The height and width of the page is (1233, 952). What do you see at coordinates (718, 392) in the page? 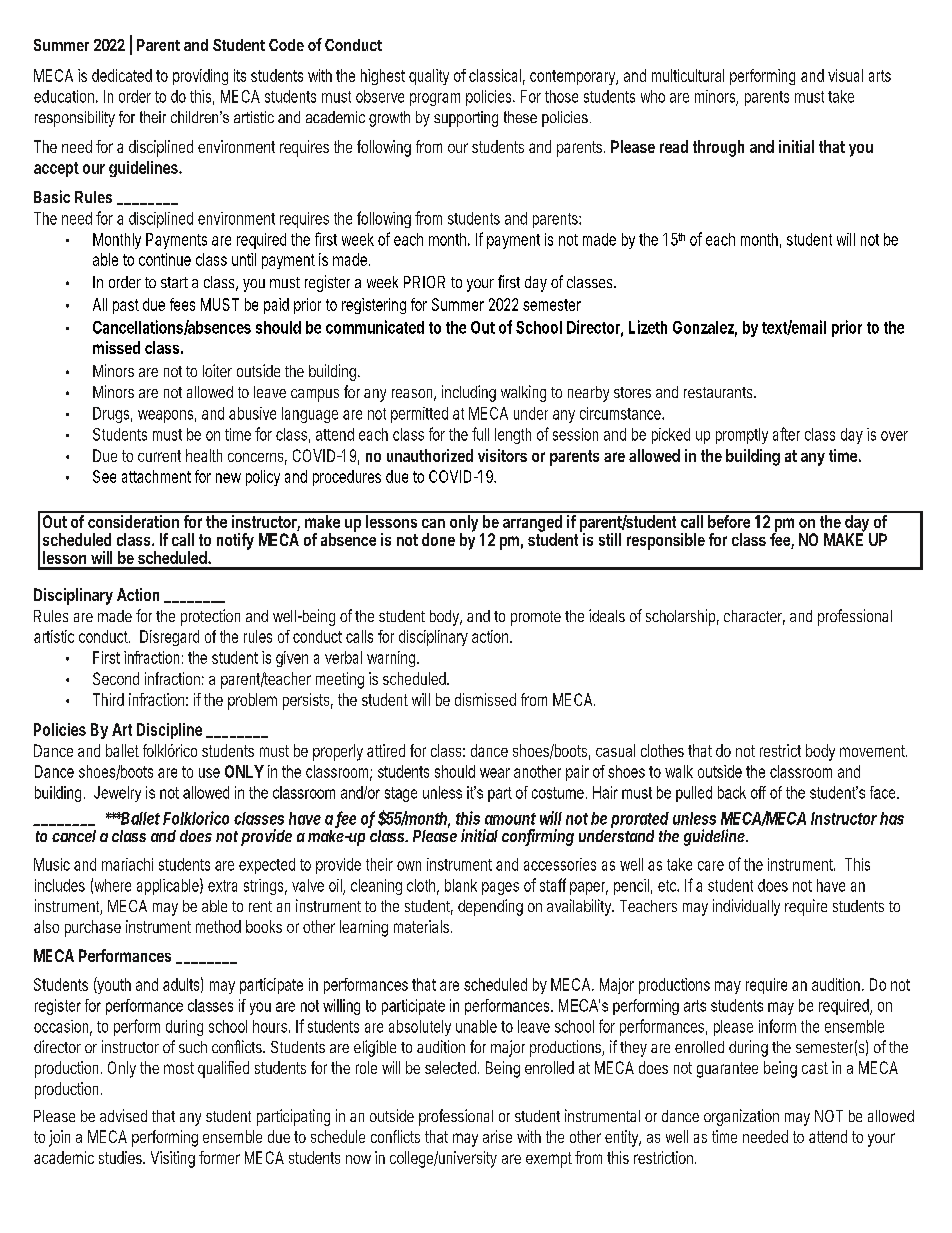
I see `restaurants` at bounding box center [718, 392].
